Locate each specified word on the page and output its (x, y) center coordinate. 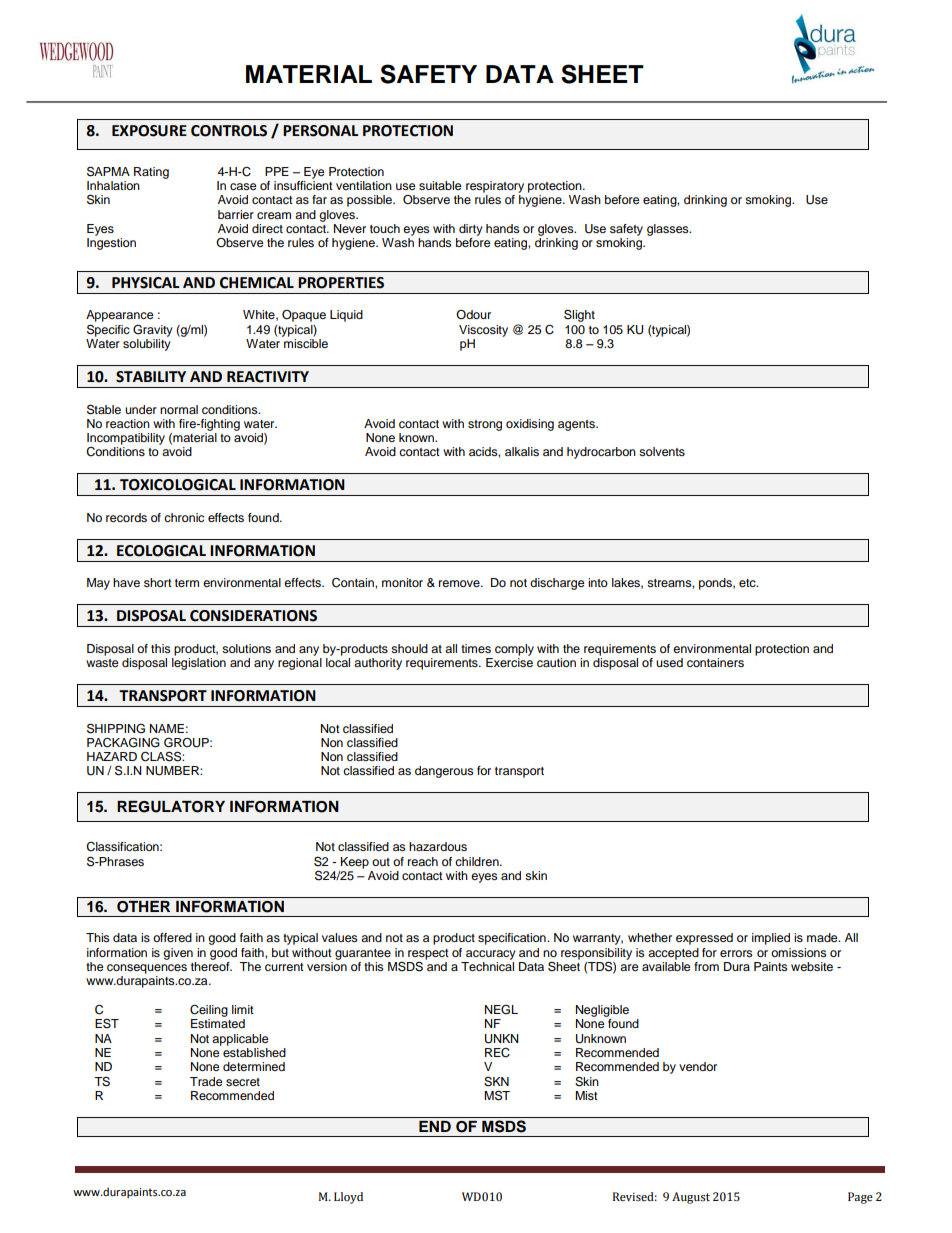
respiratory (495, 187)
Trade (206, 1081)
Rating (151, 173)
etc (748, 583)
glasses (669, 230)
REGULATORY (171, 807)
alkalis (522, 451)
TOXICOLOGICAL (178, 485)
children (478, 861)
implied (771, 939)
